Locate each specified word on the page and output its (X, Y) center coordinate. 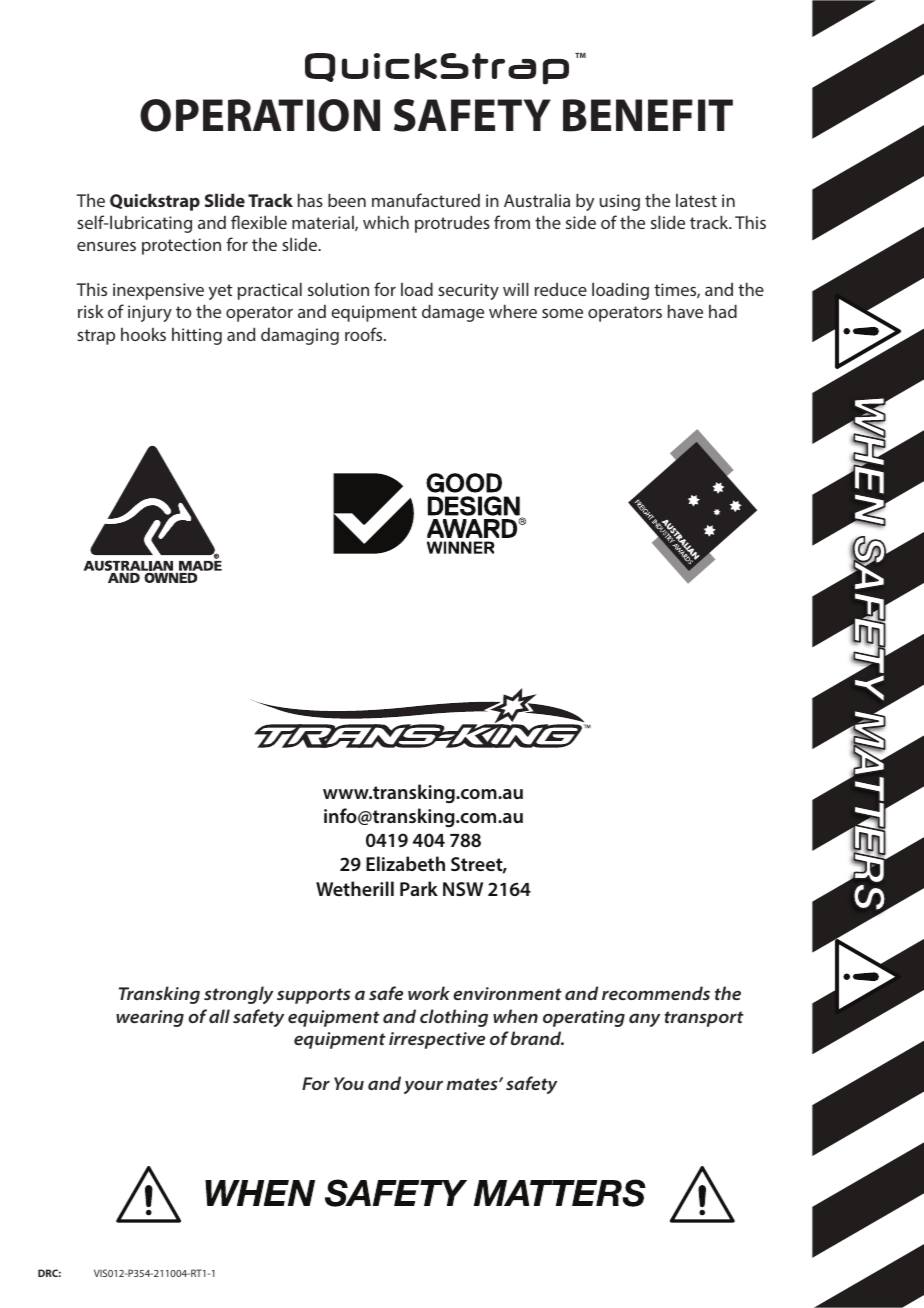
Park (419, 888)
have (685, 311)
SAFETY (472, 115)
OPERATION (260, 115)
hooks (143, 334)
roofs (365, 334)
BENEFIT (648, 115)
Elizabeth (405, 863)
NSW (463, 889)
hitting (197, 336)
